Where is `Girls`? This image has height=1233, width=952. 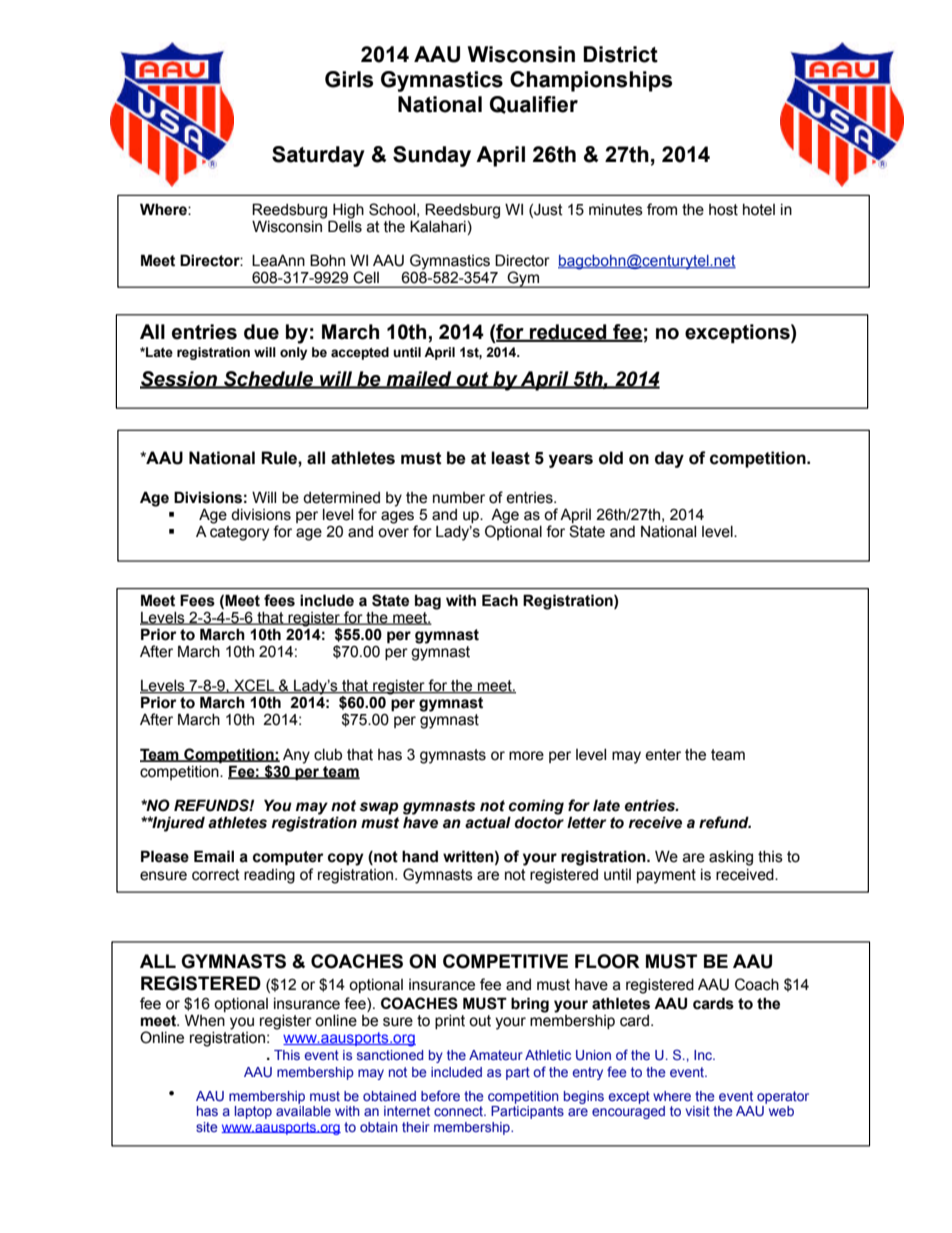
Girls is located at coordinates (349, 79).
